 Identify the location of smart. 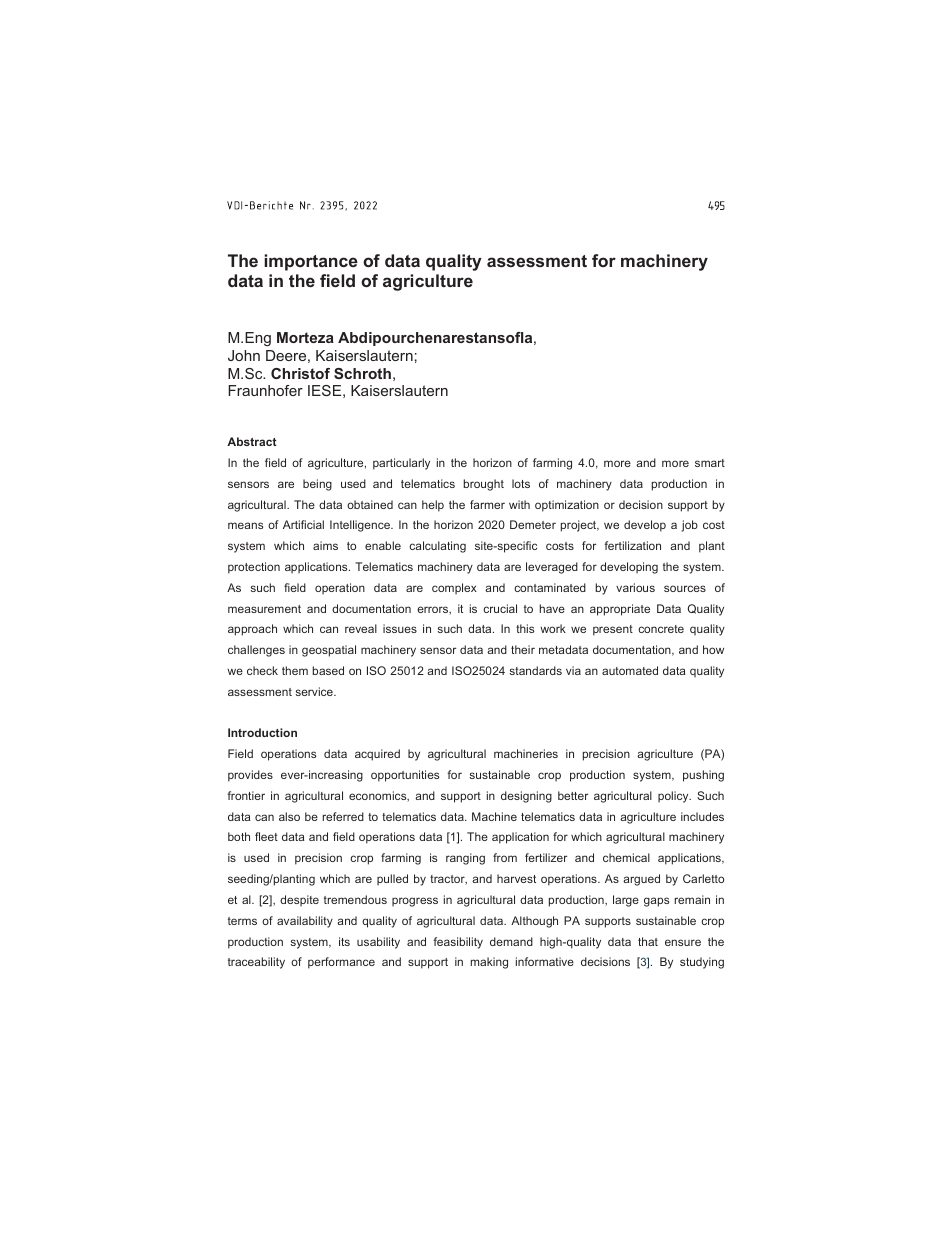
(710, 463).
